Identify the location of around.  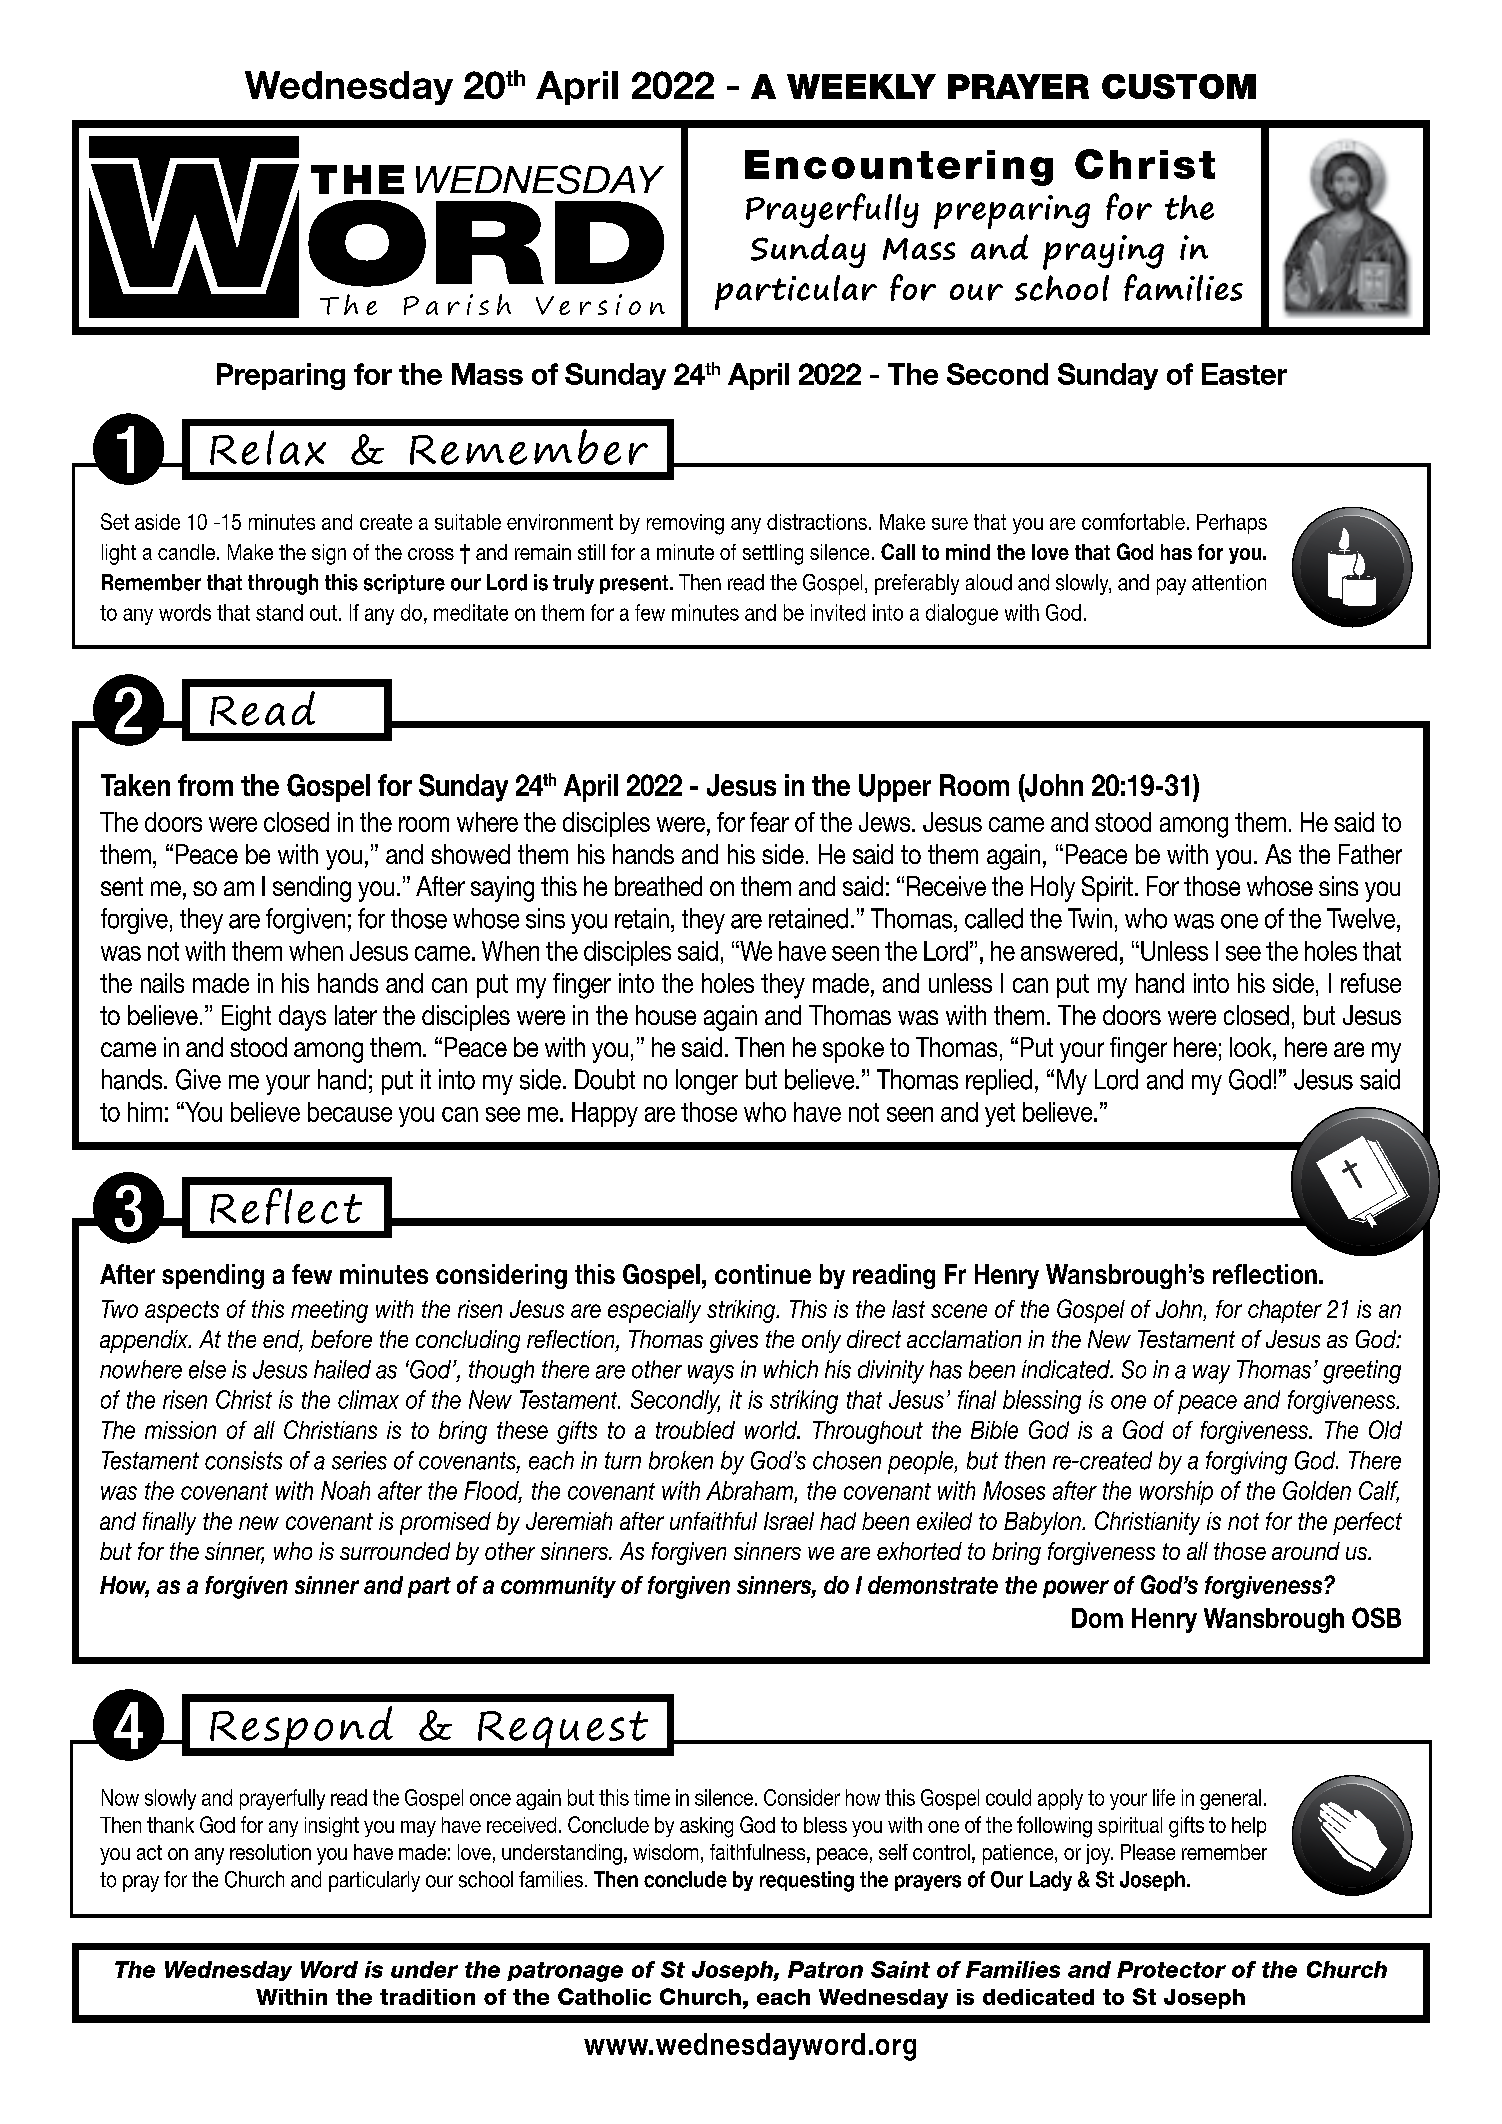
(1306, 1551).
